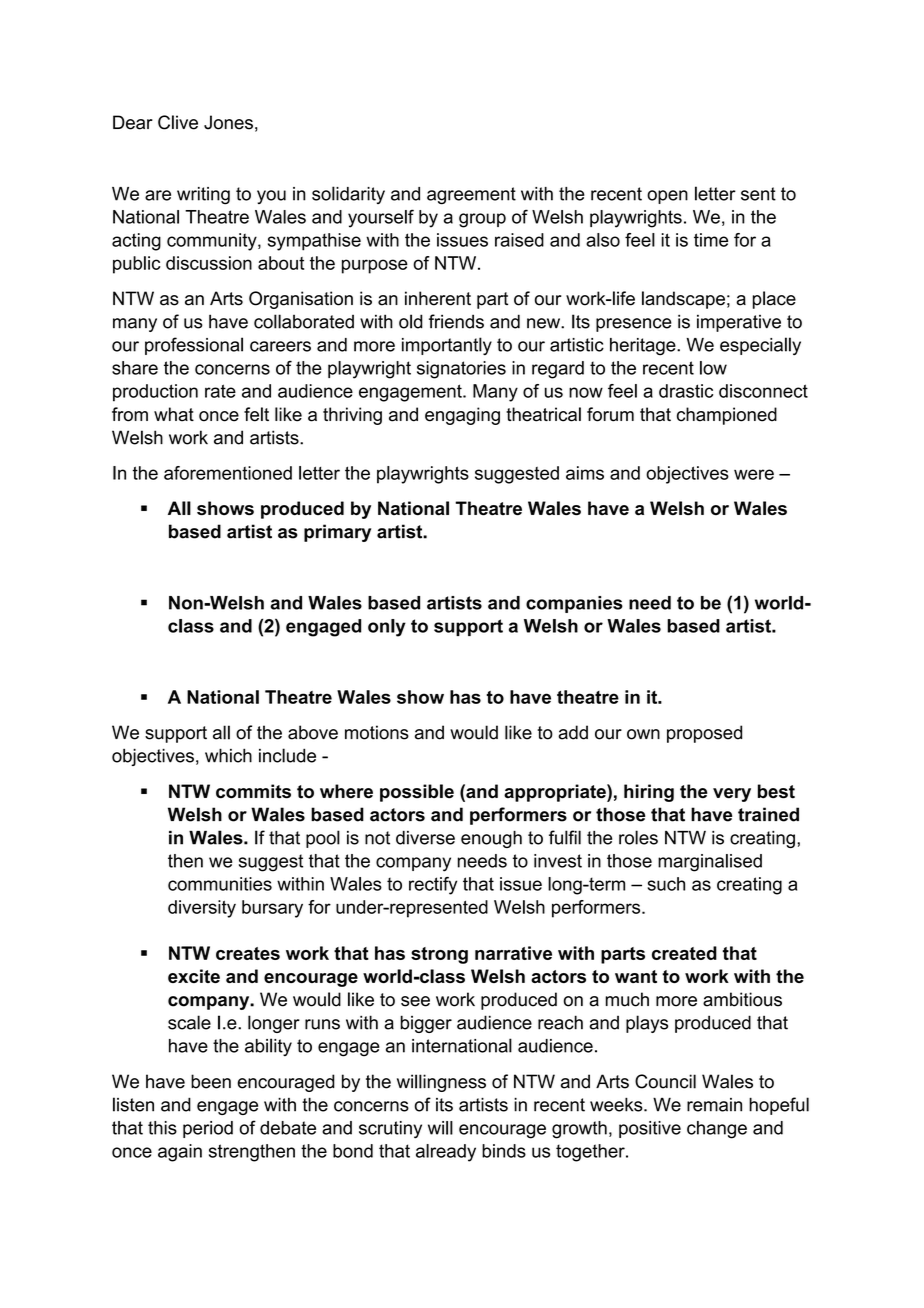  Describe the element at coordinates (208, 1129) in the screenshot. I see `period` at that location.
